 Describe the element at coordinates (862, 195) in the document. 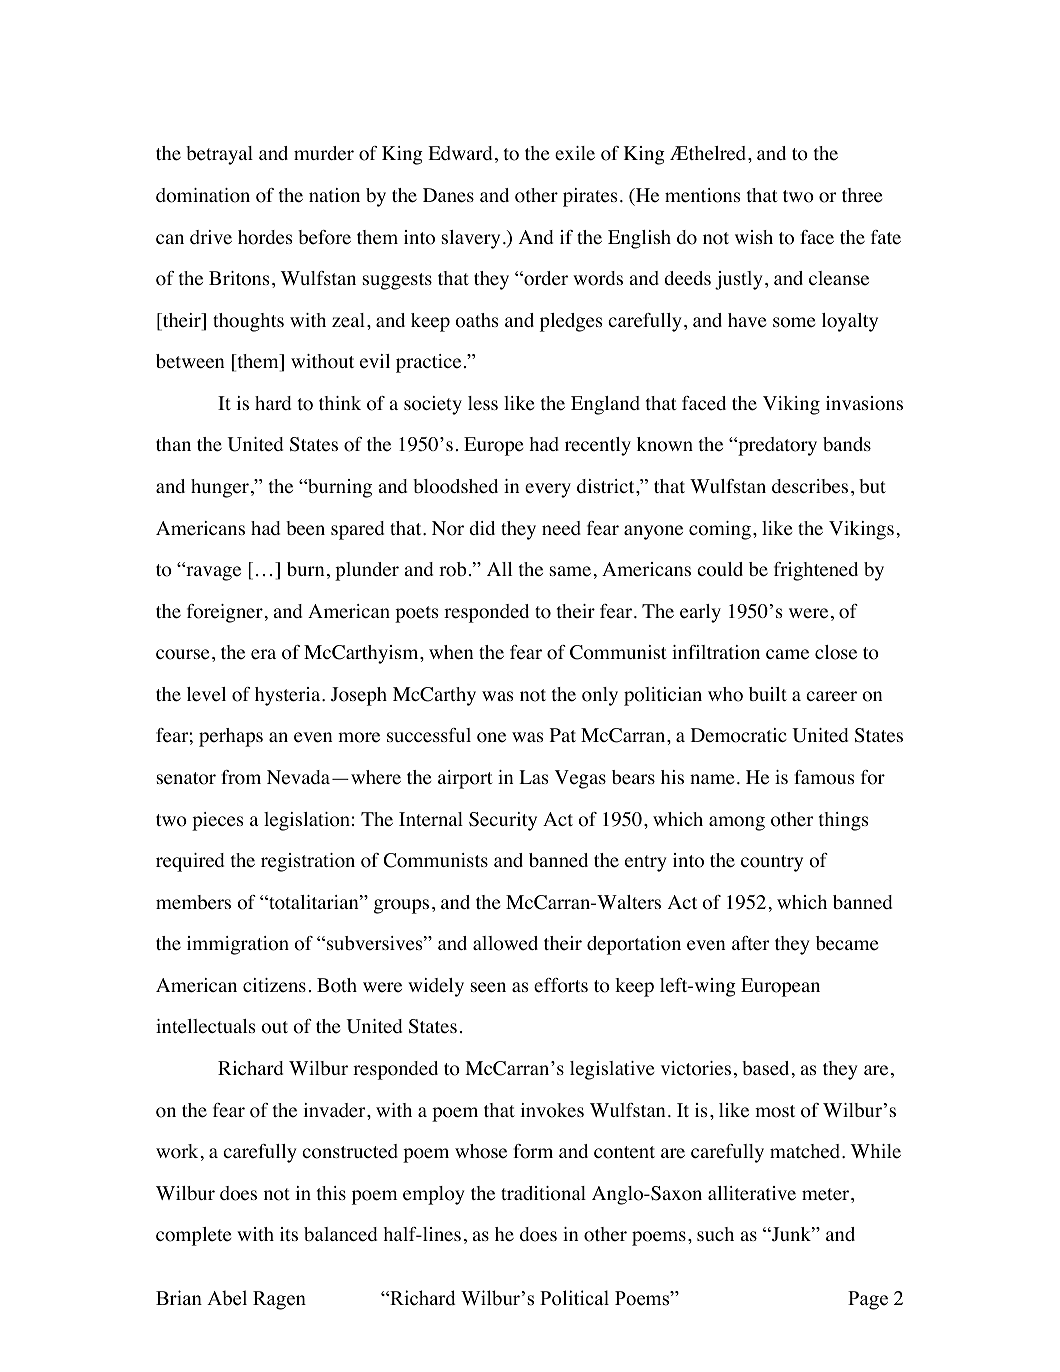

I see `three` at that location.
